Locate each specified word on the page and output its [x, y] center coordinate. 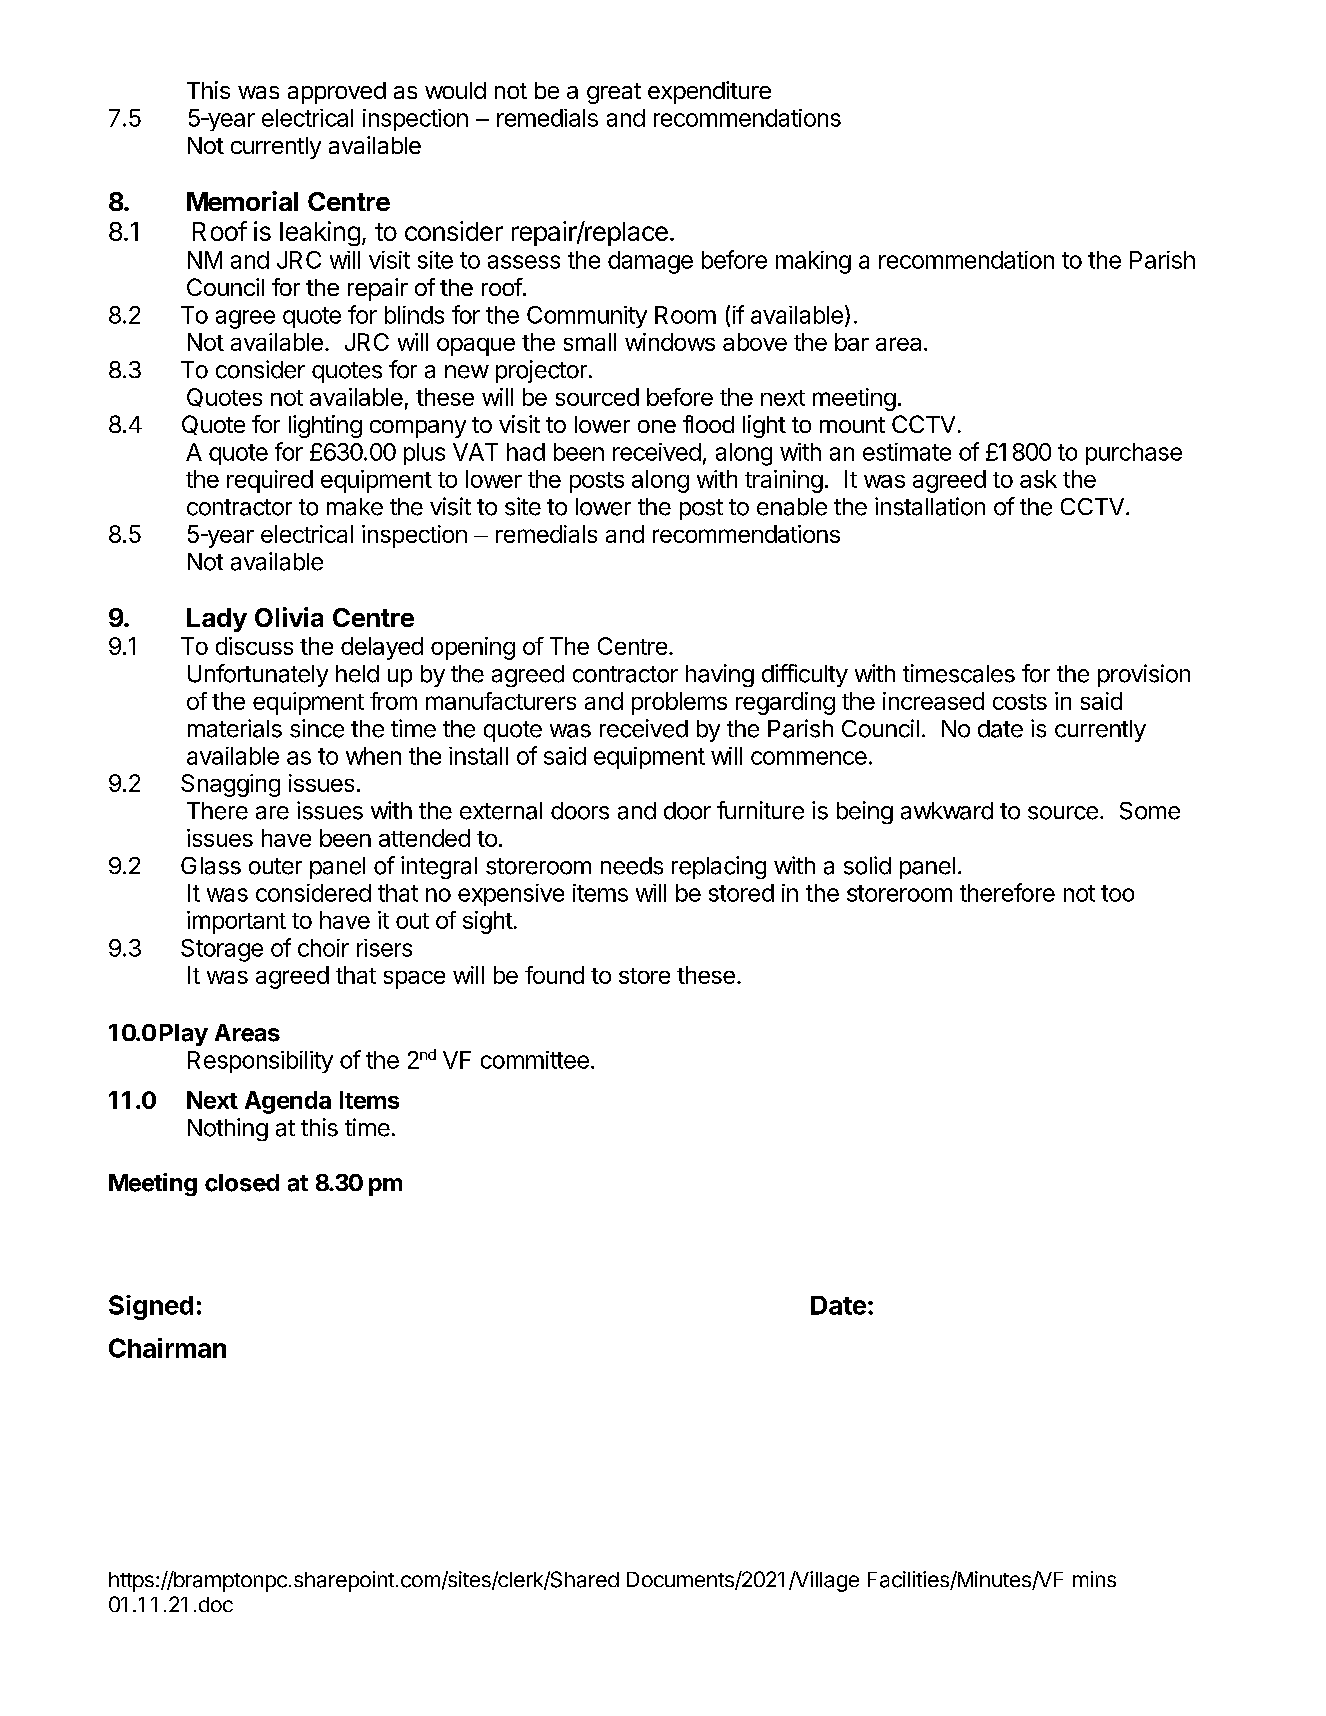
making [813, 262]
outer [275, 866]
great [614, 93]
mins [1094, 1579]
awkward [947, 811]
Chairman [167, 1348]
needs [632, 866]
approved [337, 93]
